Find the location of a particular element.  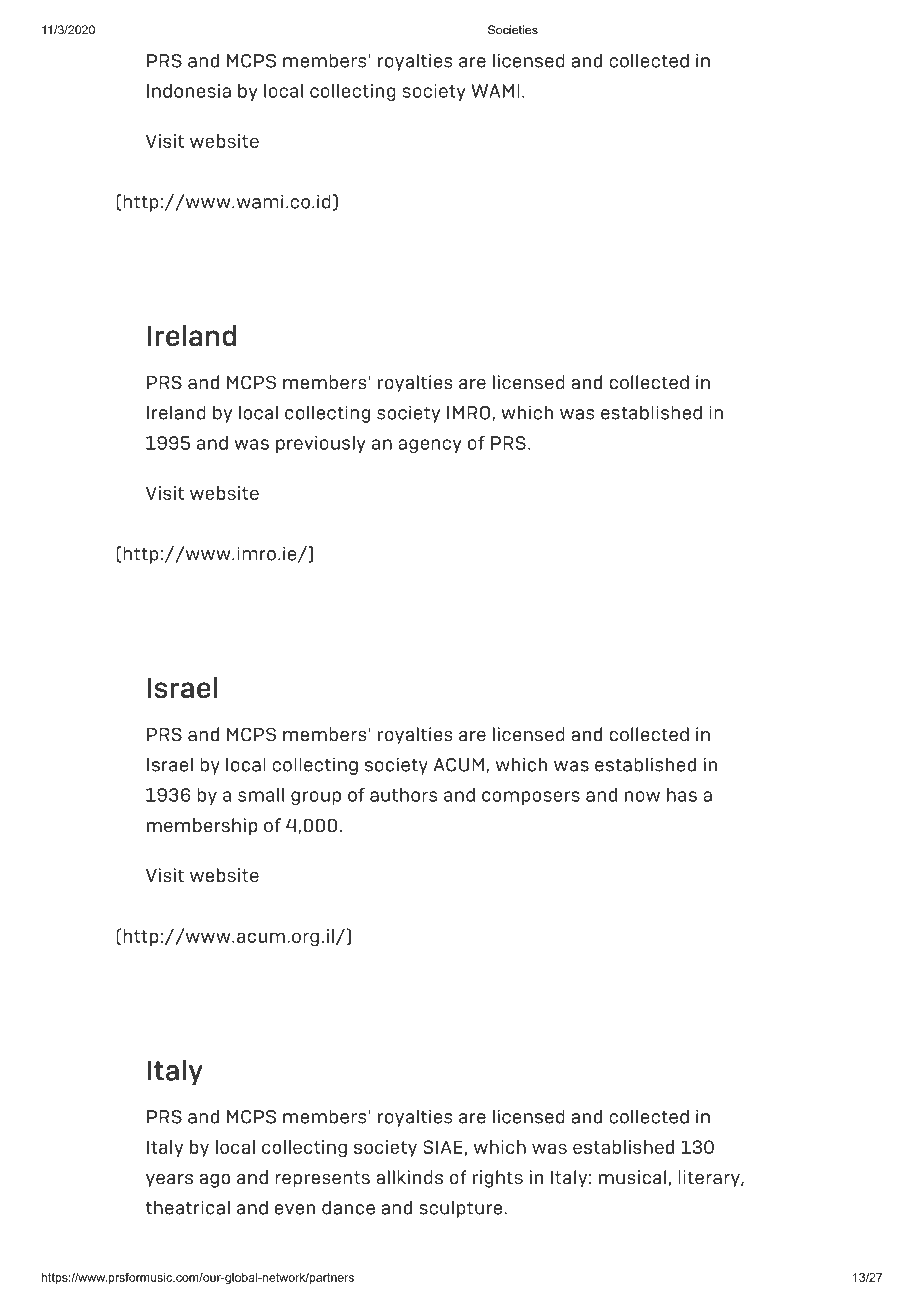

now is located at coordinates (642, 796).
